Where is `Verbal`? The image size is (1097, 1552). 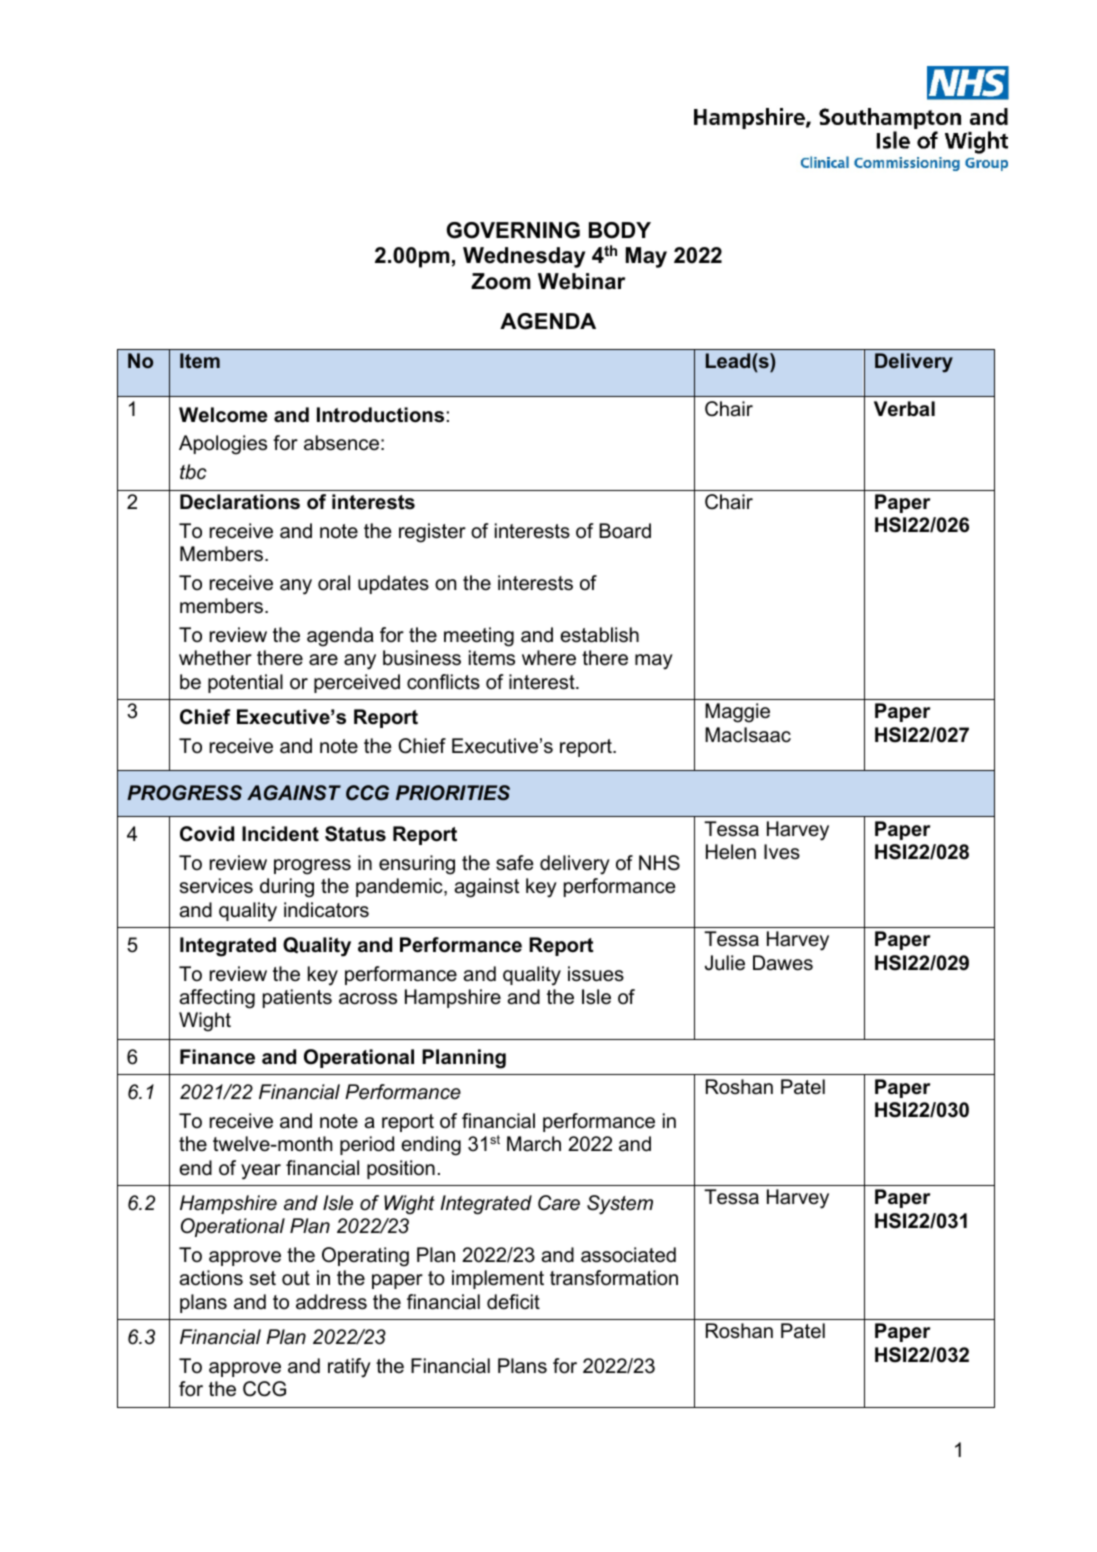
Verbal is located at coordinates (904, 409).
